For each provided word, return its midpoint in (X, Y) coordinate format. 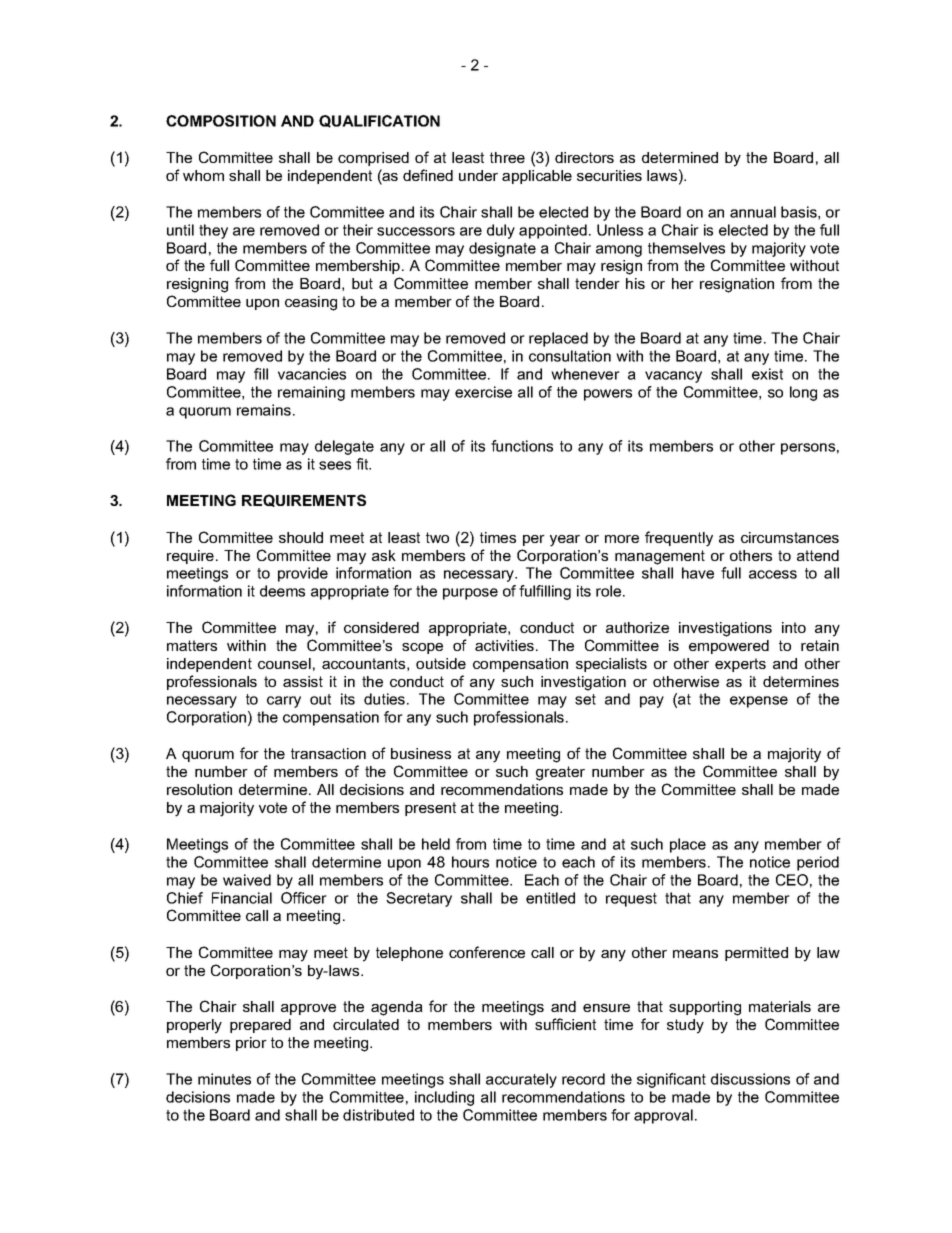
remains (264, 410)
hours (470, 862)
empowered (729, 647)
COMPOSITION (221, 121)
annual (753, 212)
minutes (224, 1079)
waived (247, 880)
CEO (792, 880)
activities (504, 645)
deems (282, 591)
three (507, 157)
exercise (483, 392)
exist (767, 374)
